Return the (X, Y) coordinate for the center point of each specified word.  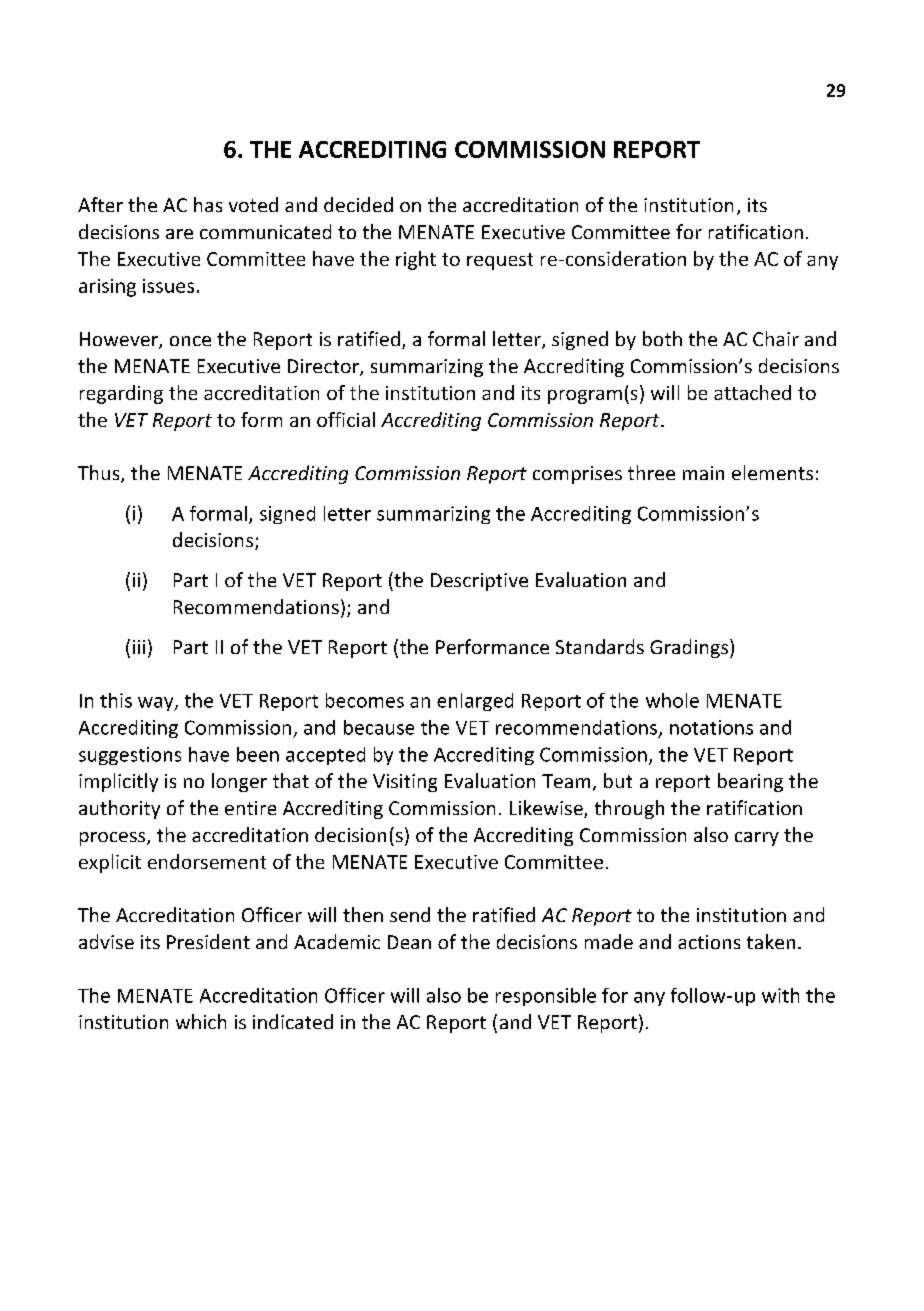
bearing (750, 782)
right (416, 260)
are (179, 234)
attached (752, 392)
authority (119, 809)
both (662, 338)
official (346, 419)
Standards (600, 646)
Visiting (405, 783)
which (201, 1021)
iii (139, 647)
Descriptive (479, 582)
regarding (121, 394)
